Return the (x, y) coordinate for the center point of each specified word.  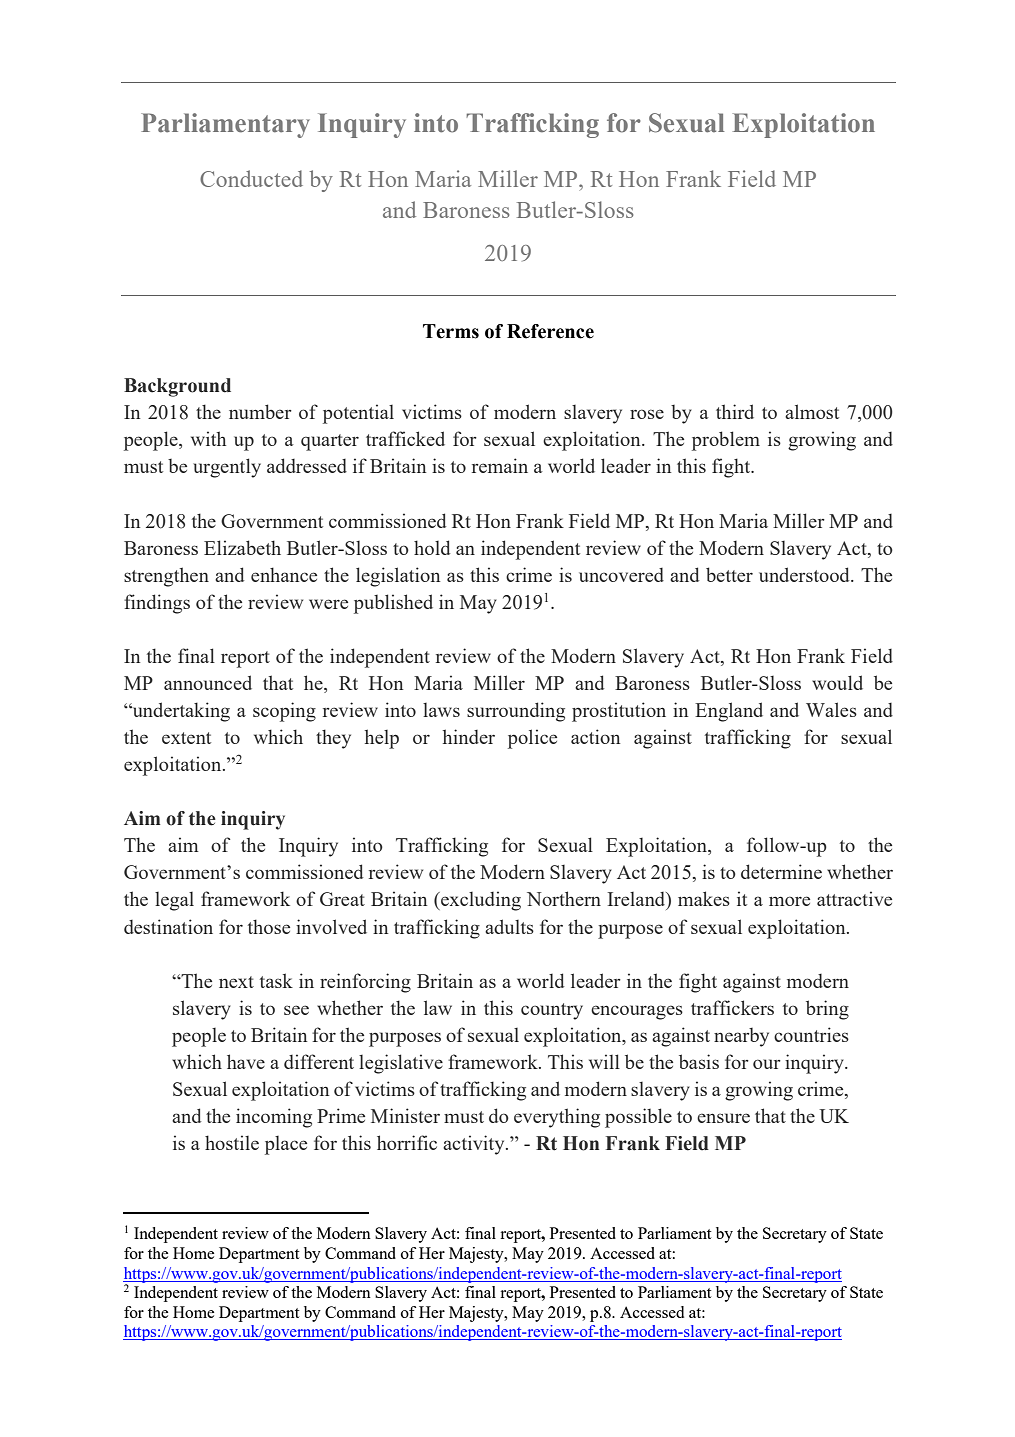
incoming (274, 1118)
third (735, 411)
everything (557, 1118)
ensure (723, 1118)
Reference (550, 331)
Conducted (251, 178)
